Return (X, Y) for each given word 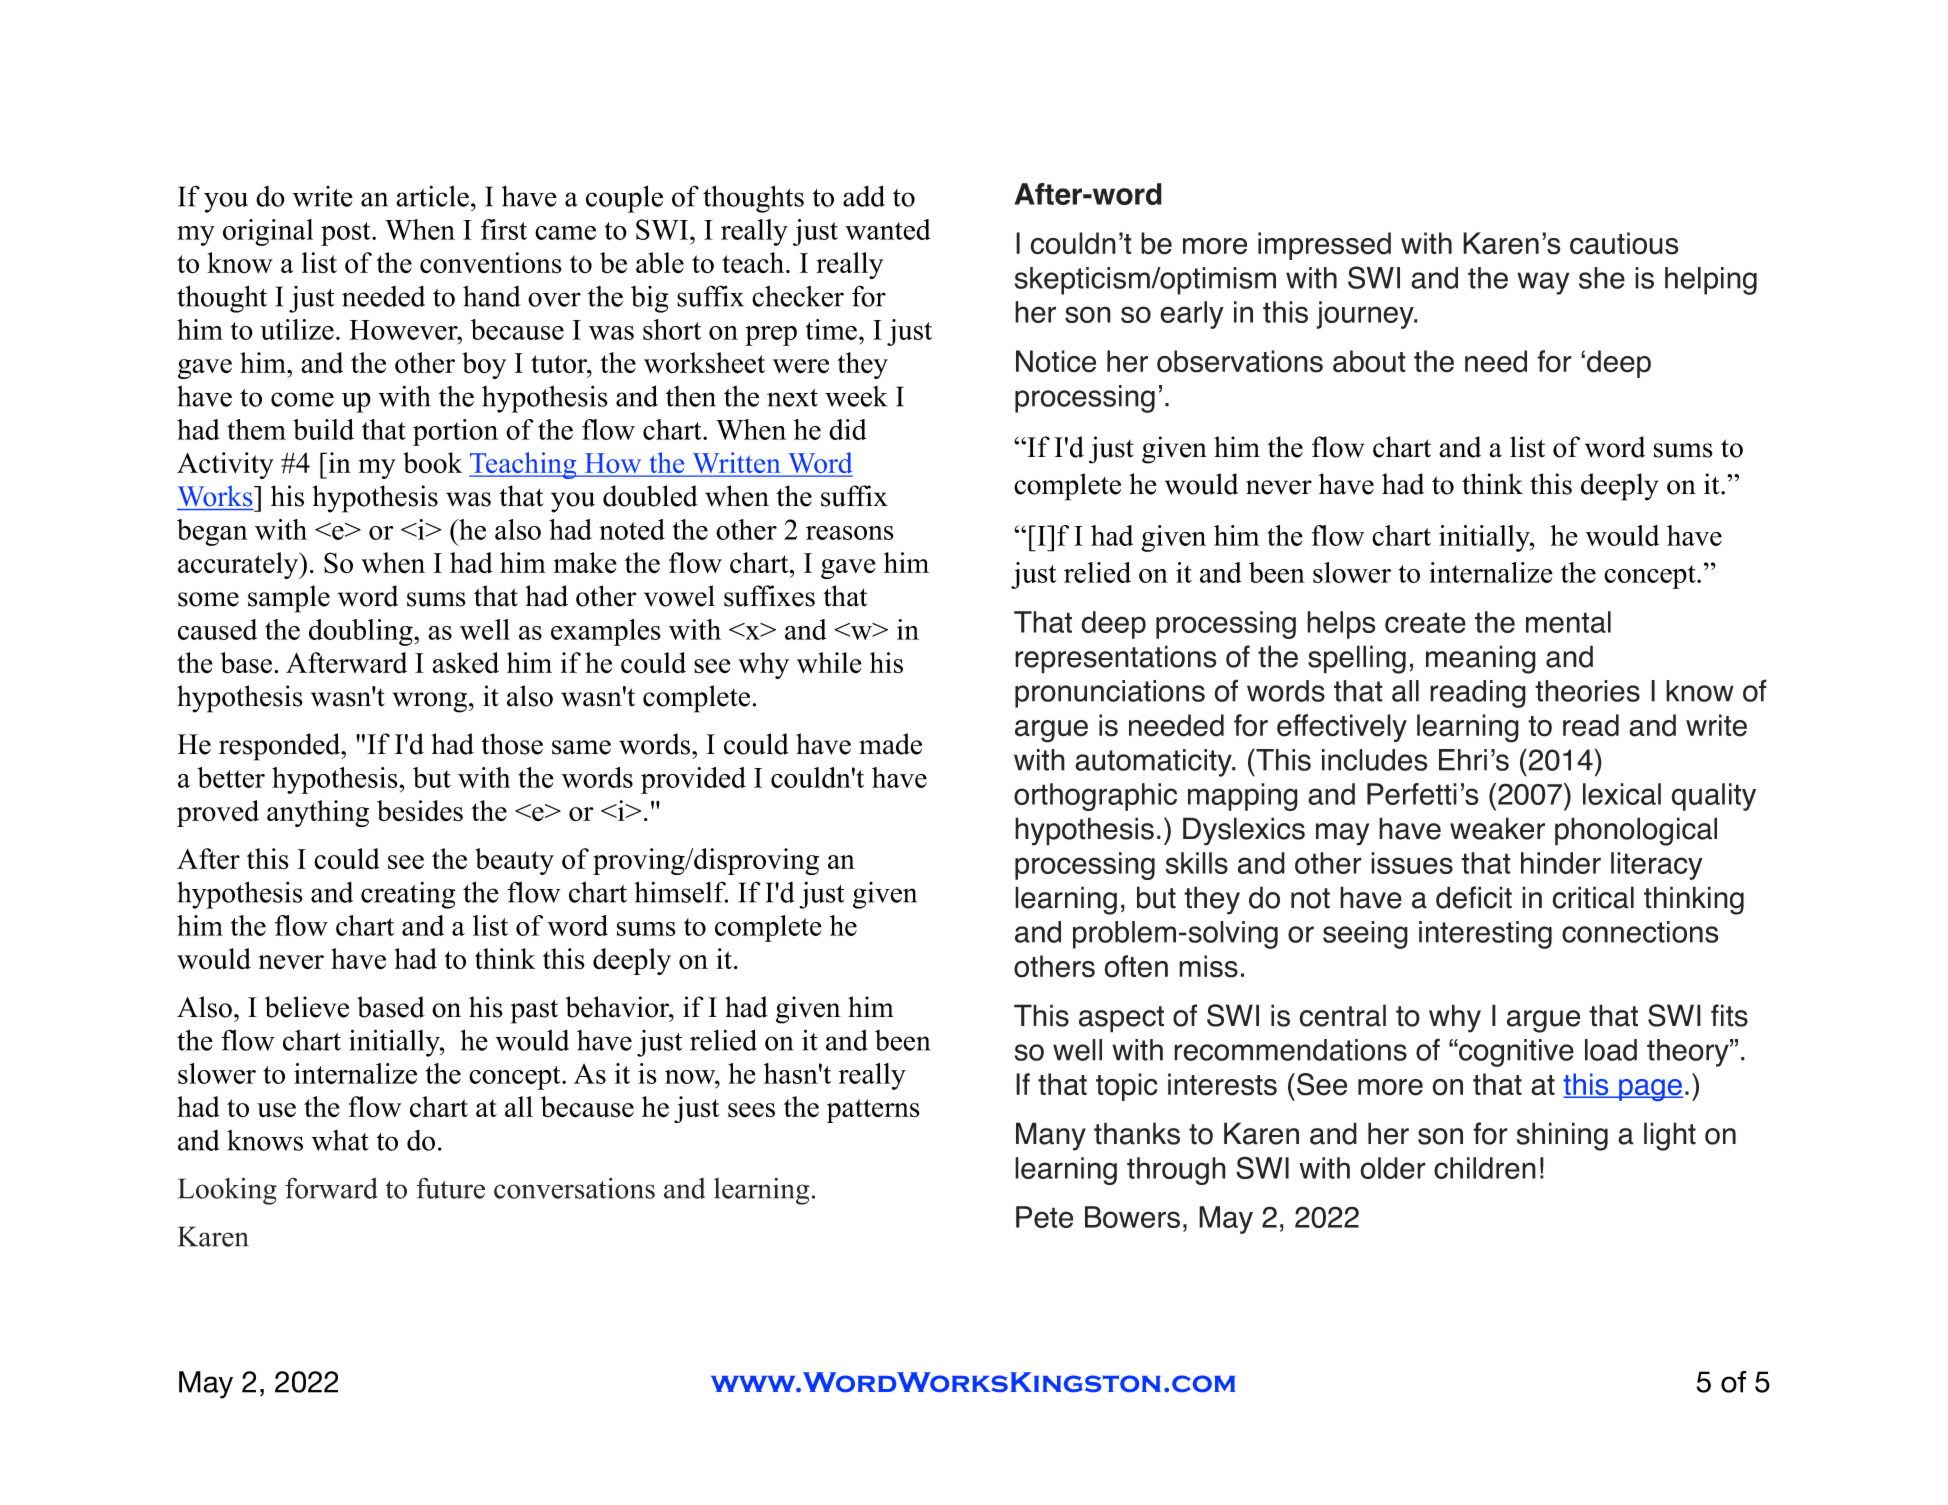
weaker (1497, 828)
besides (420, 811)
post (347, 234)
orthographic (1095, 797)
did (847, 429)
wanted (887, 229)
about (1369, 361)
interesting (1485, 935)
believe (307, 1007)
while (829, 662)
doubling (362, 632)
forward (331, 1188)
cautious (1624, 243)
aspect (1121, 1019)
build (323, 429)
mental (1568, 622)
